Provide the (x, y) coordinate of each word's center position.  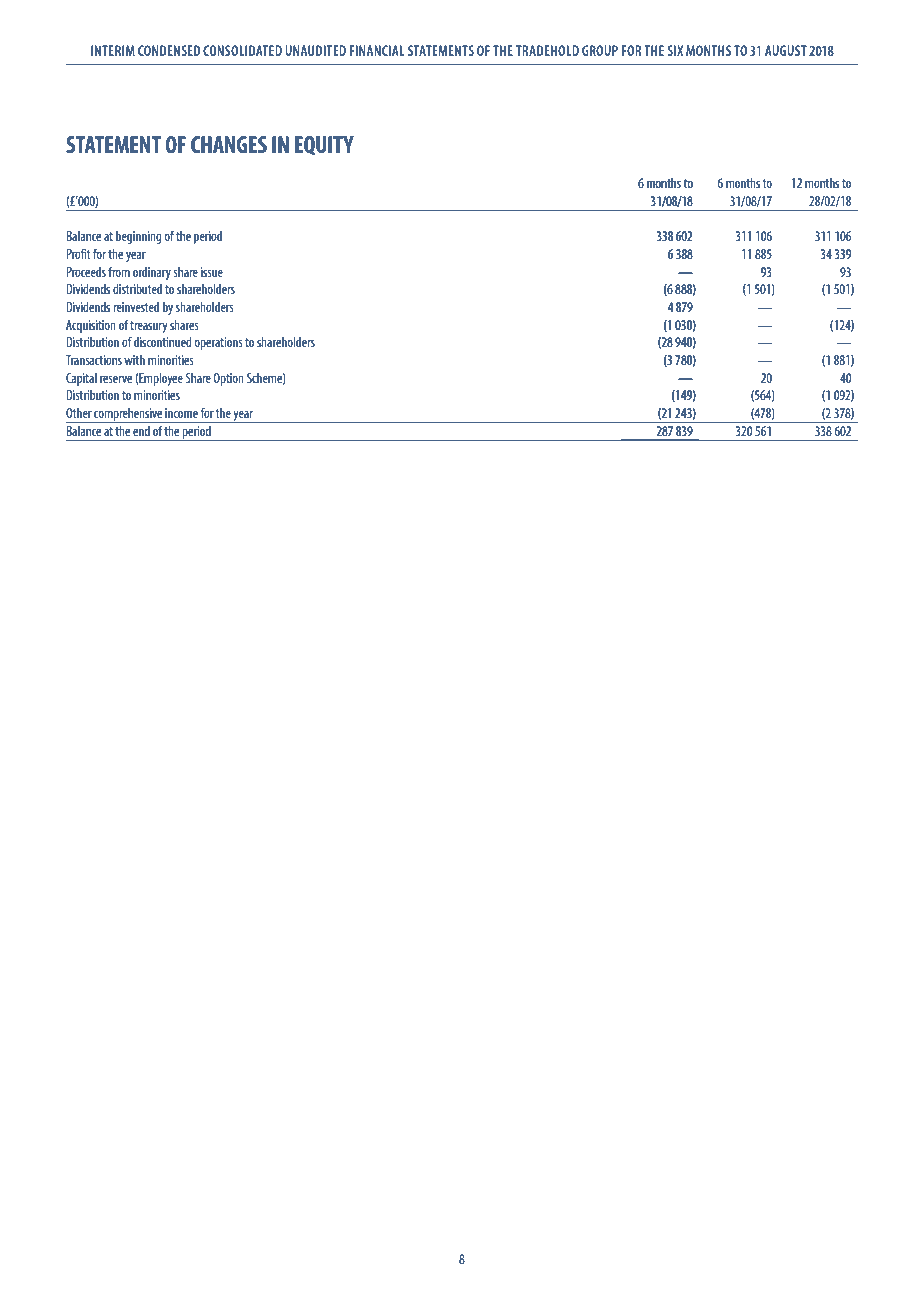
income (181, 413)
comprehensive (128, 415)
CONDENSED (169, 50)
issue (212, 272)
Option (228, 379)
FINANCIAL (376, 50)
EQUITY (324, 146)
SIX (675, 50)
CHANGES (229, 144)
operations (218, 343)
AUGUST (786, 50)
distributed (137, 288)
